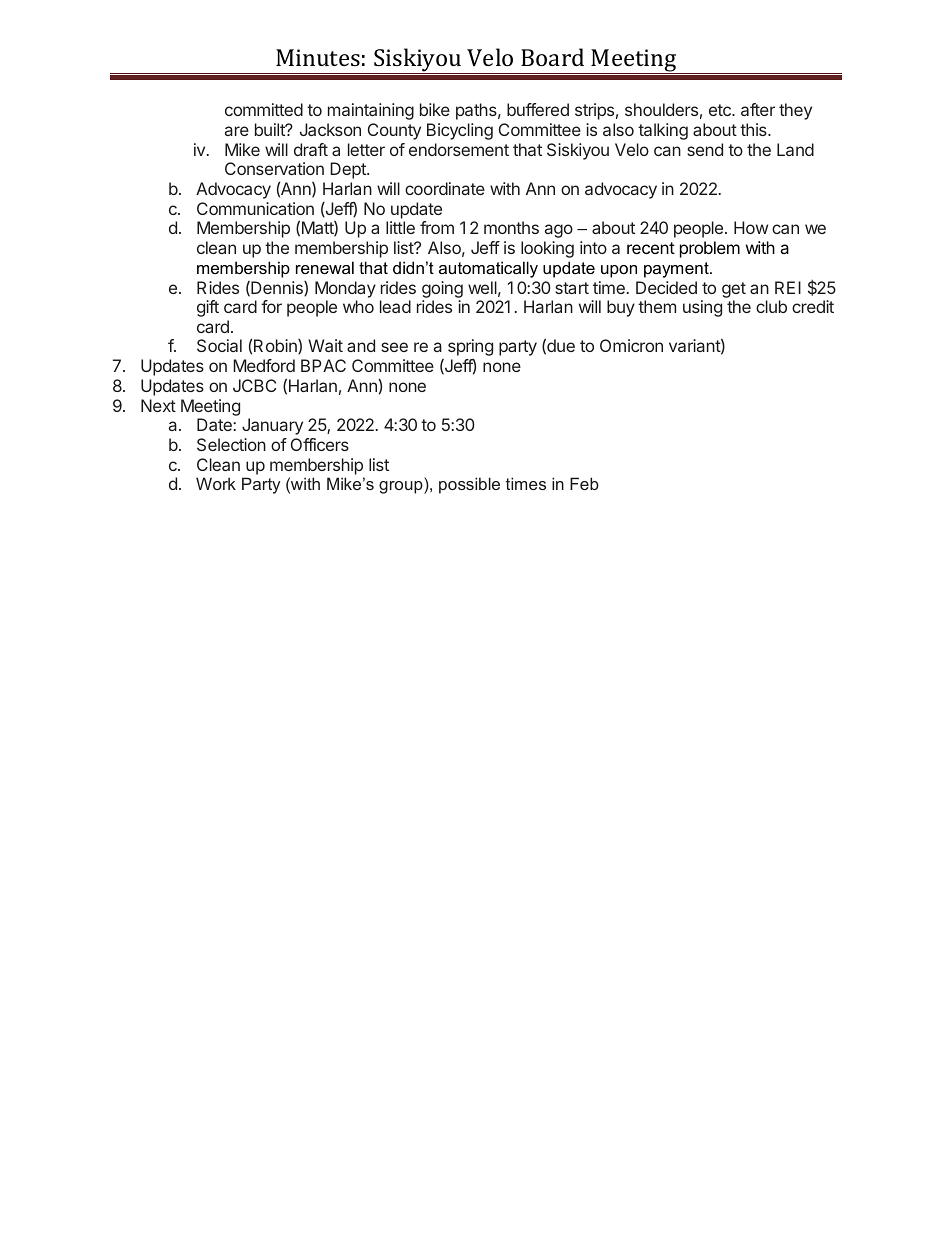  What do you see at coordinates (734, 290) in the page?
I see `get` at bounding box center [734, 290].
